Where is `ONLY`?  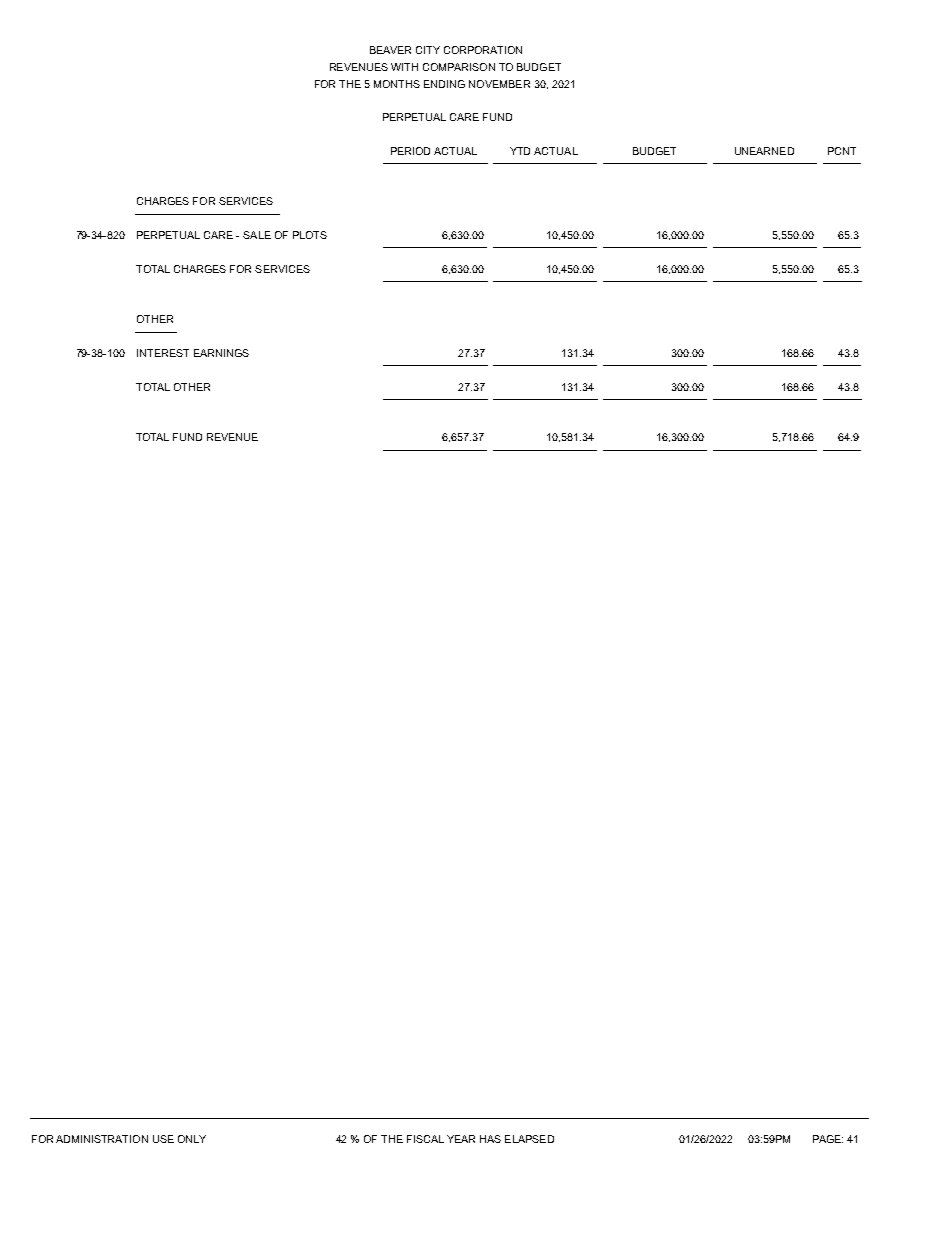 ONLY is located at coordinates (192, 1139).
